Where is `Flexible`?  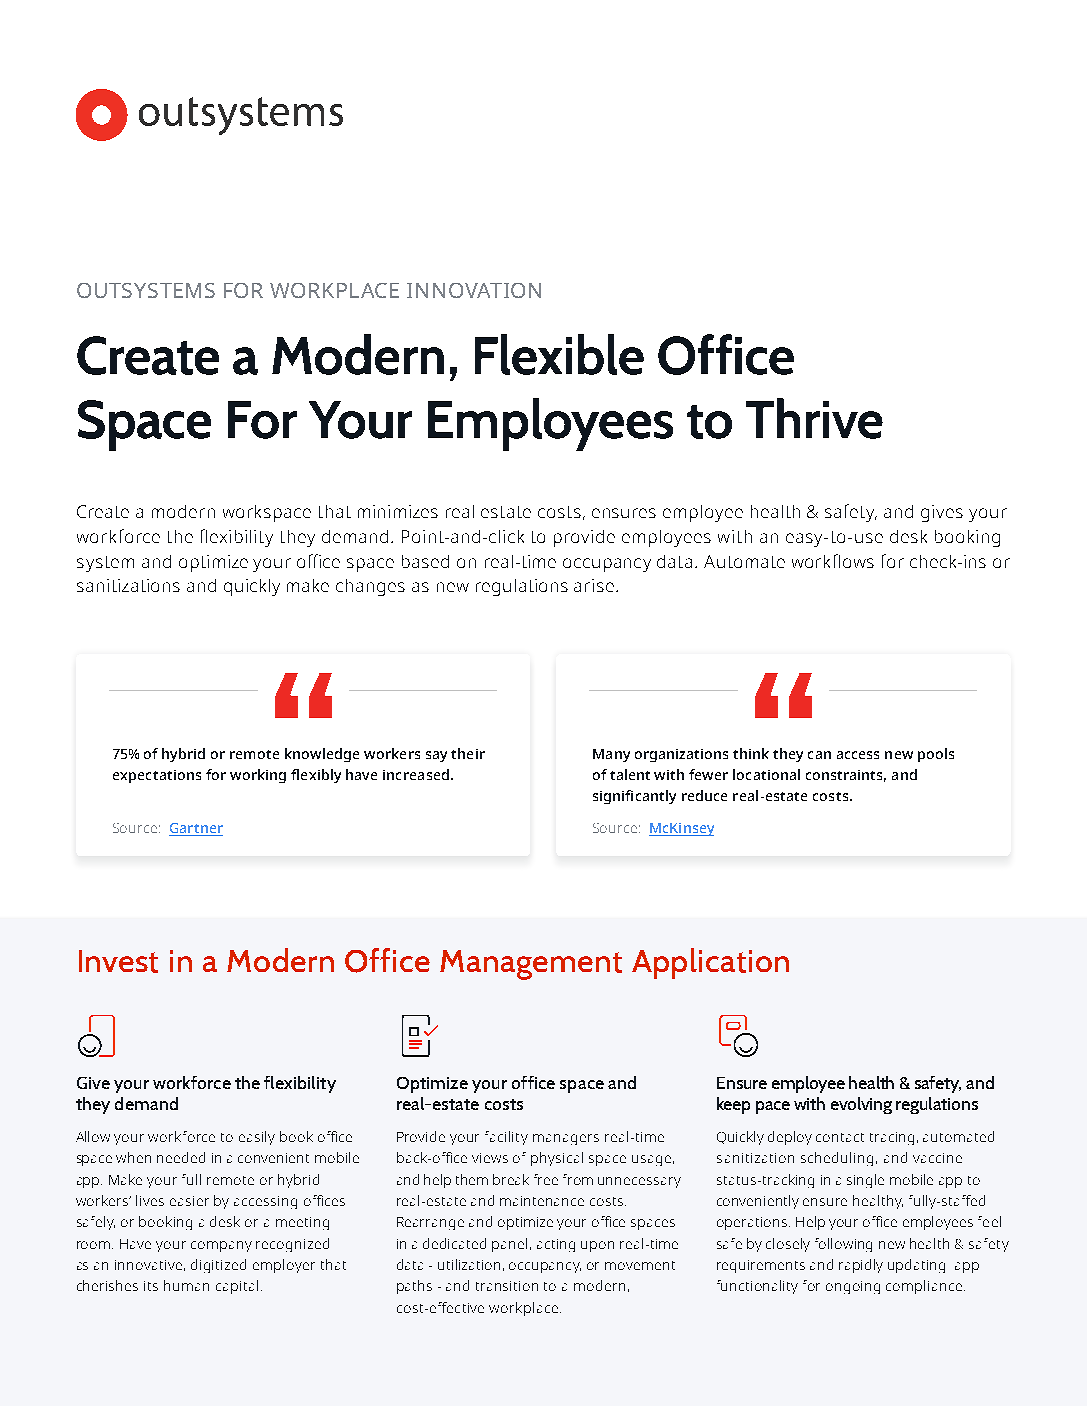
Flexible is located at coordinates (559, 354).
